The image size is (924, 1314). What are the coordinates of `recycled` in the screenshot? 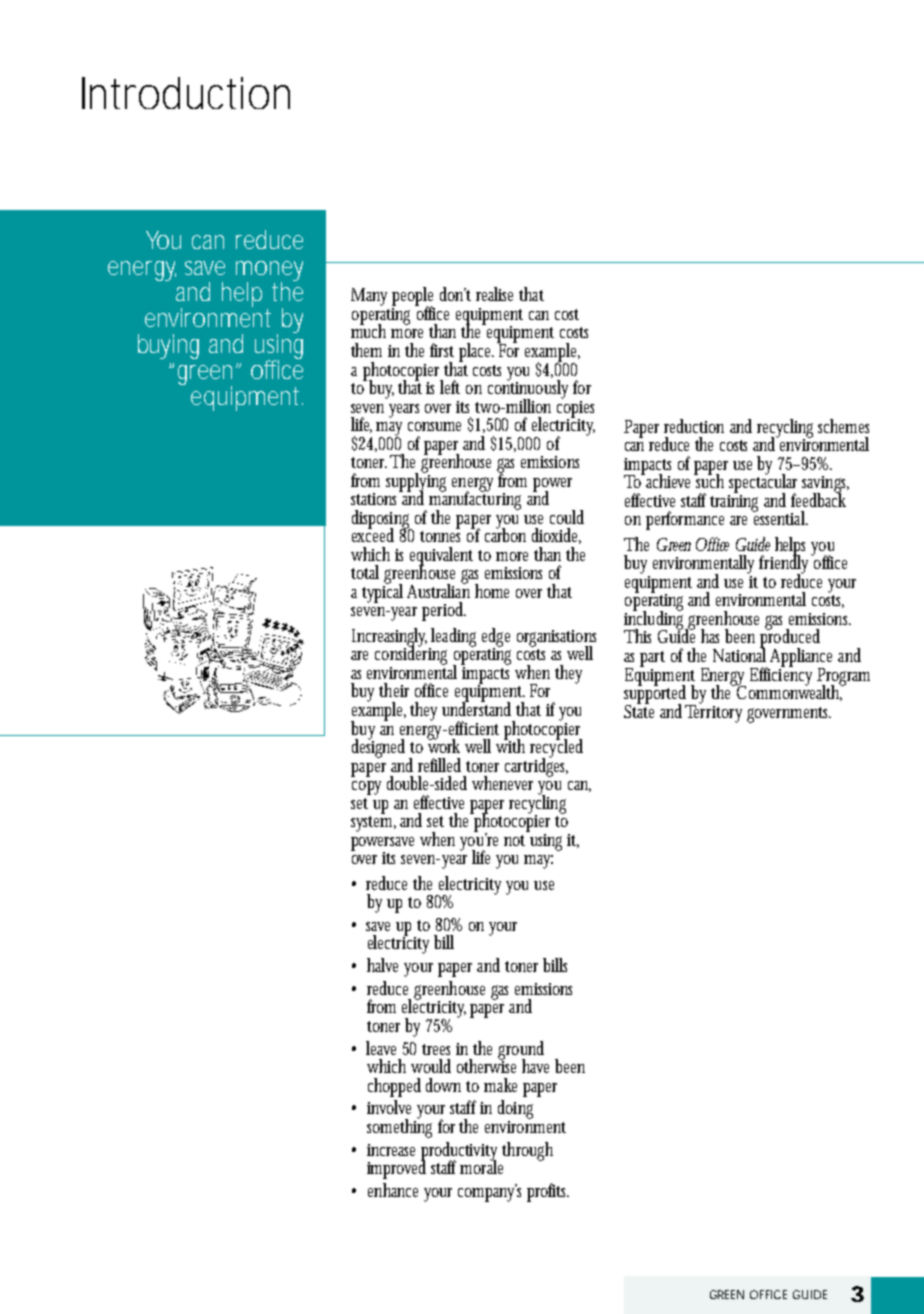 It's located at (556, 748).
